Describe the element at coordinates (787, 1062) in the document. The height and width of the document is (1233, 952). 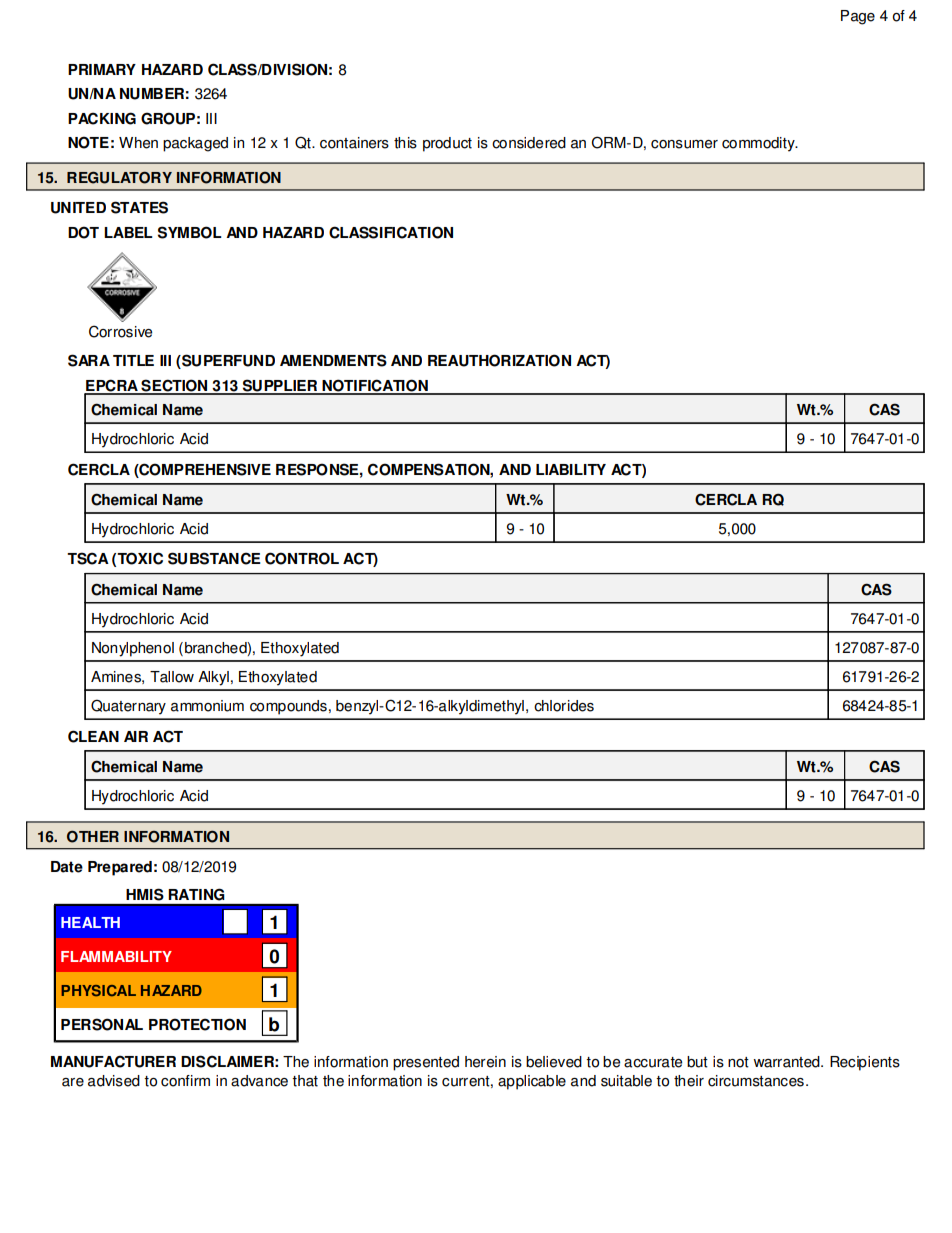
I see `warranted` at that location.
